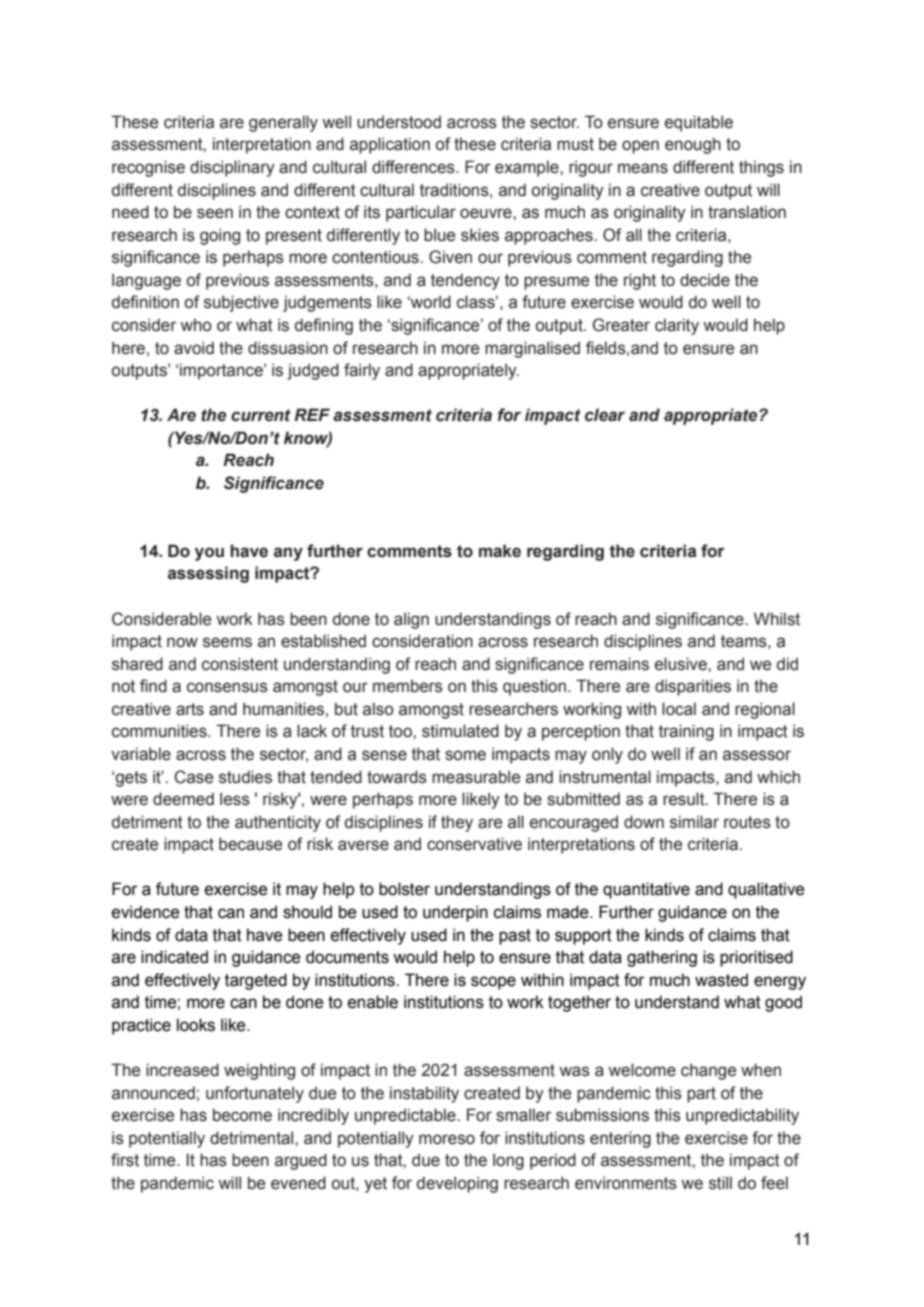 The image size is (924, 1307). Describe the element at coordinates (209, 554) in the screenshot. I see `you` at that location.
